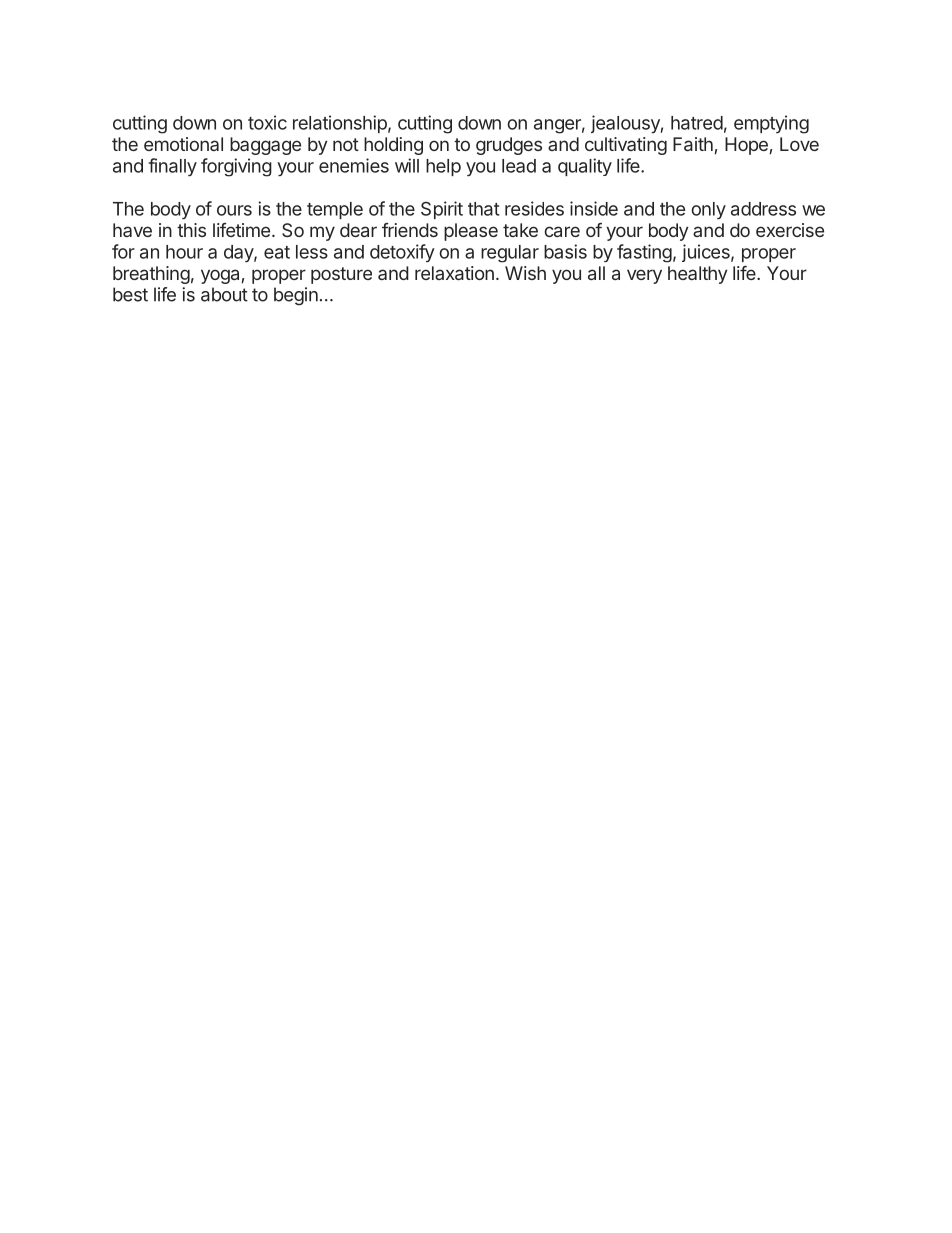 The image size is (952, 1233). What do you see at coordinates (454, 273) in the page?
I see `relaxation` at bounding box center [454, 273].
